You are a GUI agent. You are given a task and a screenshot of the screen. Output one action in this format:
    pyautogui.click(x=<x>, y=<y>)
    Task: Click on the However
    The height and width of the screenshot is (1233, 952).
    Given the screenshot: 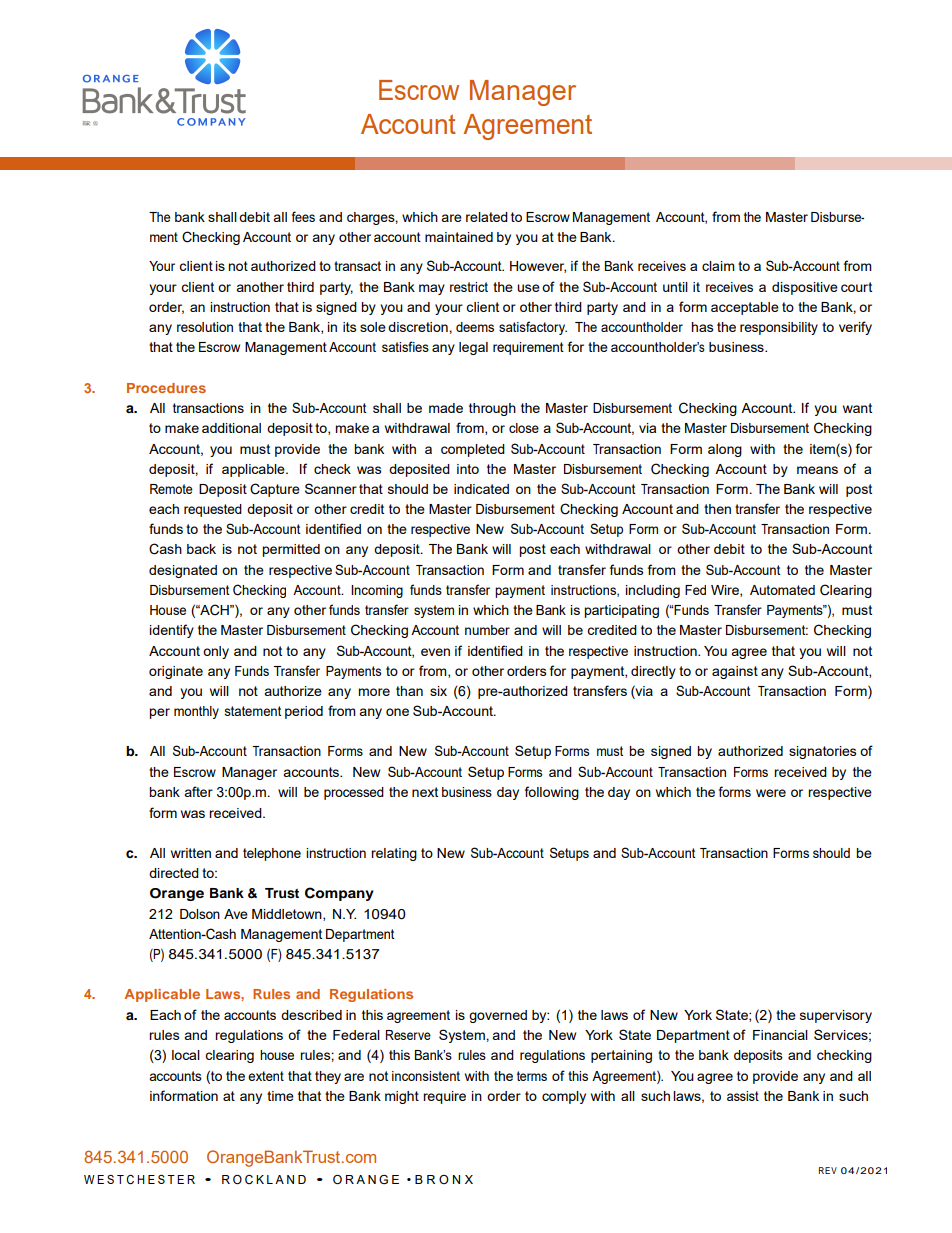 What is the action you would take?
    pyautogui.click(x=538, y=267)
